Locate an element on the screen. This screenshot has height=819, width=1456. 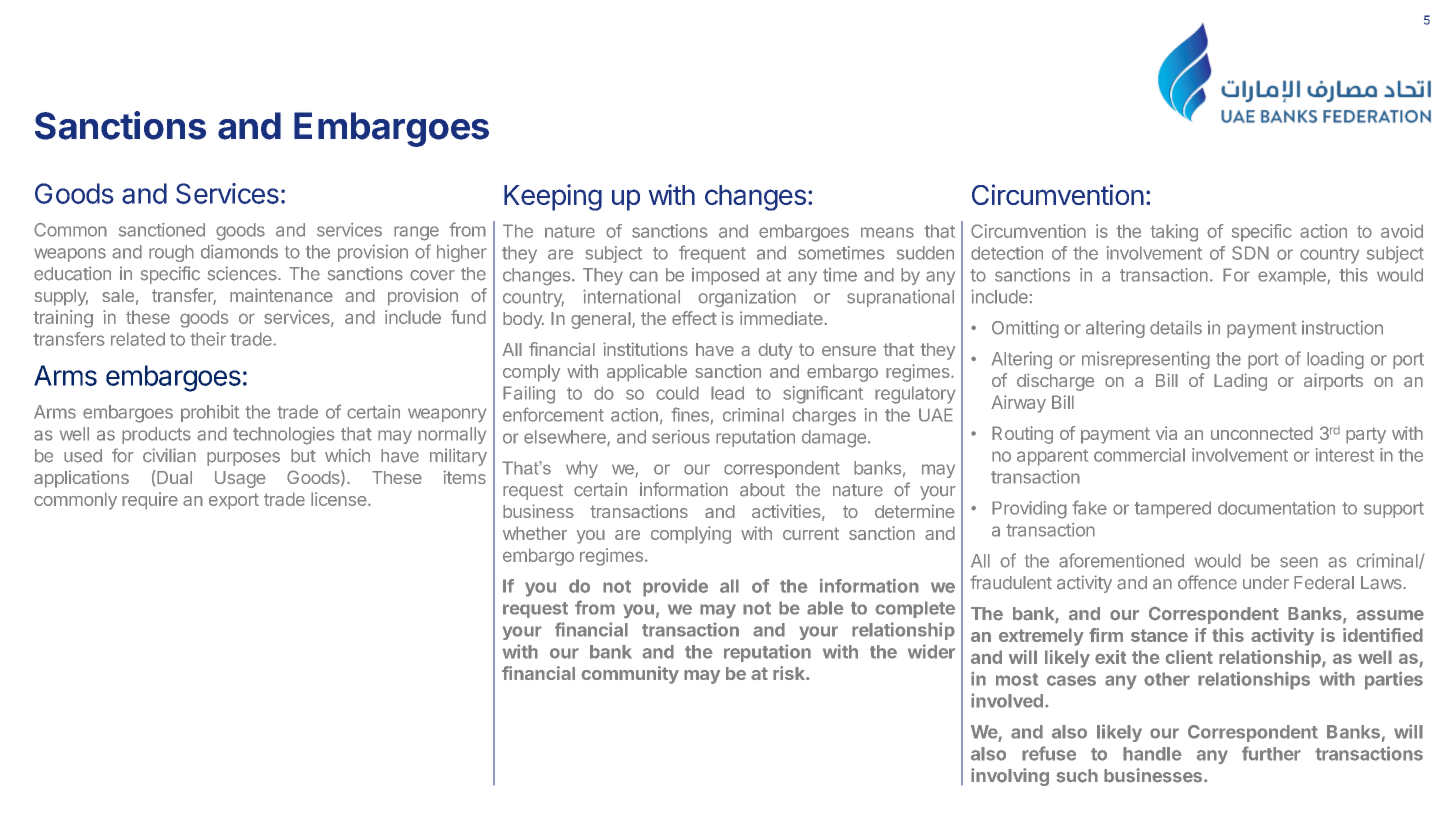
further is located at coordinates (1271, 753).
